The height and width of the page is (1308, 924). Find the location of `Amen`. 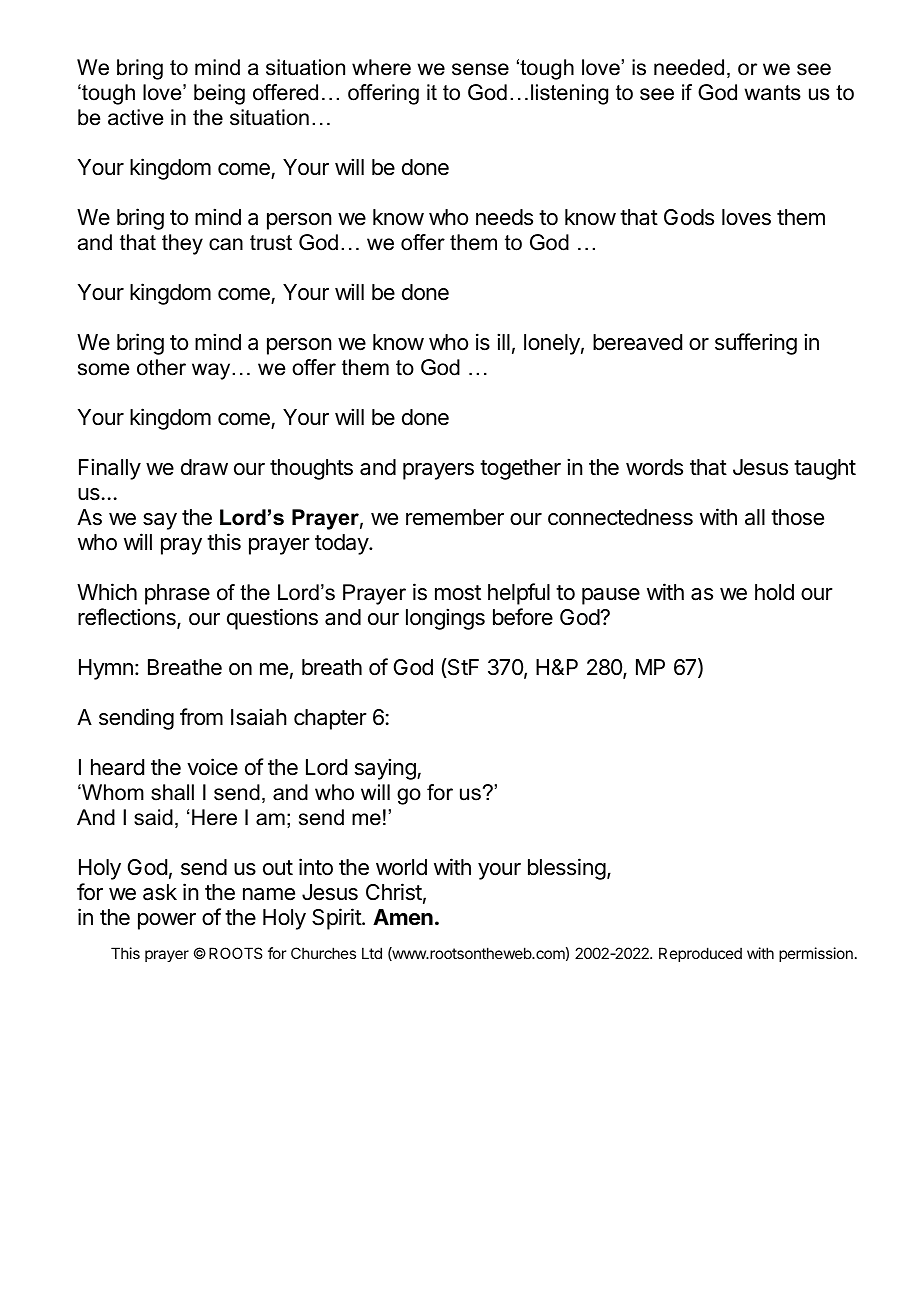

Amen is located at coordinates (403, 917).
